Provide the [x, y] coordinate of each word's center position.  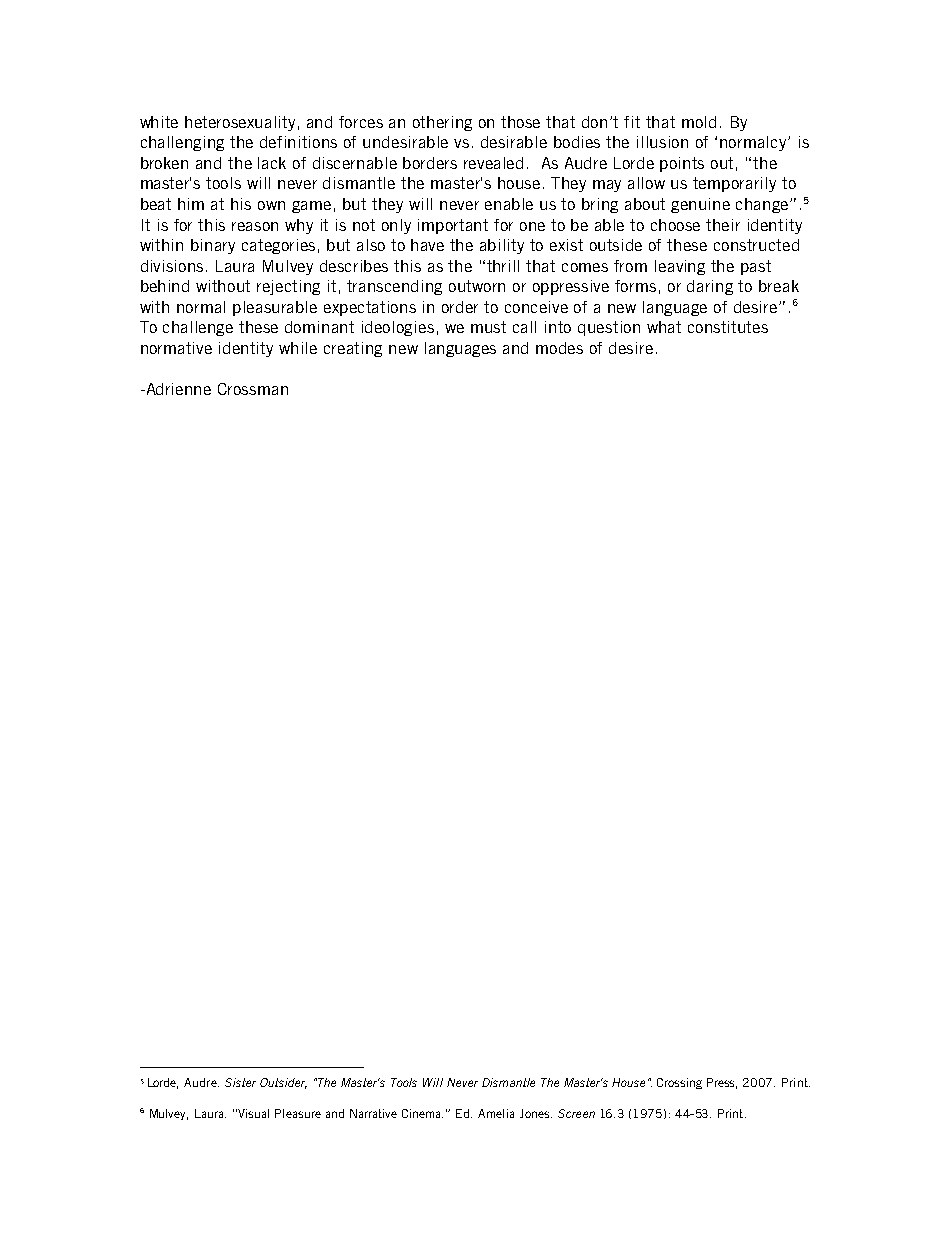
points [682, 164]
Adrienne [177, 389]
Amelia [496, 1113]
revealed [493, 163]
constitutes [728, 327]
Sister [240, 1082]
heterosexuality [240, 123]
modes [559, 348]
